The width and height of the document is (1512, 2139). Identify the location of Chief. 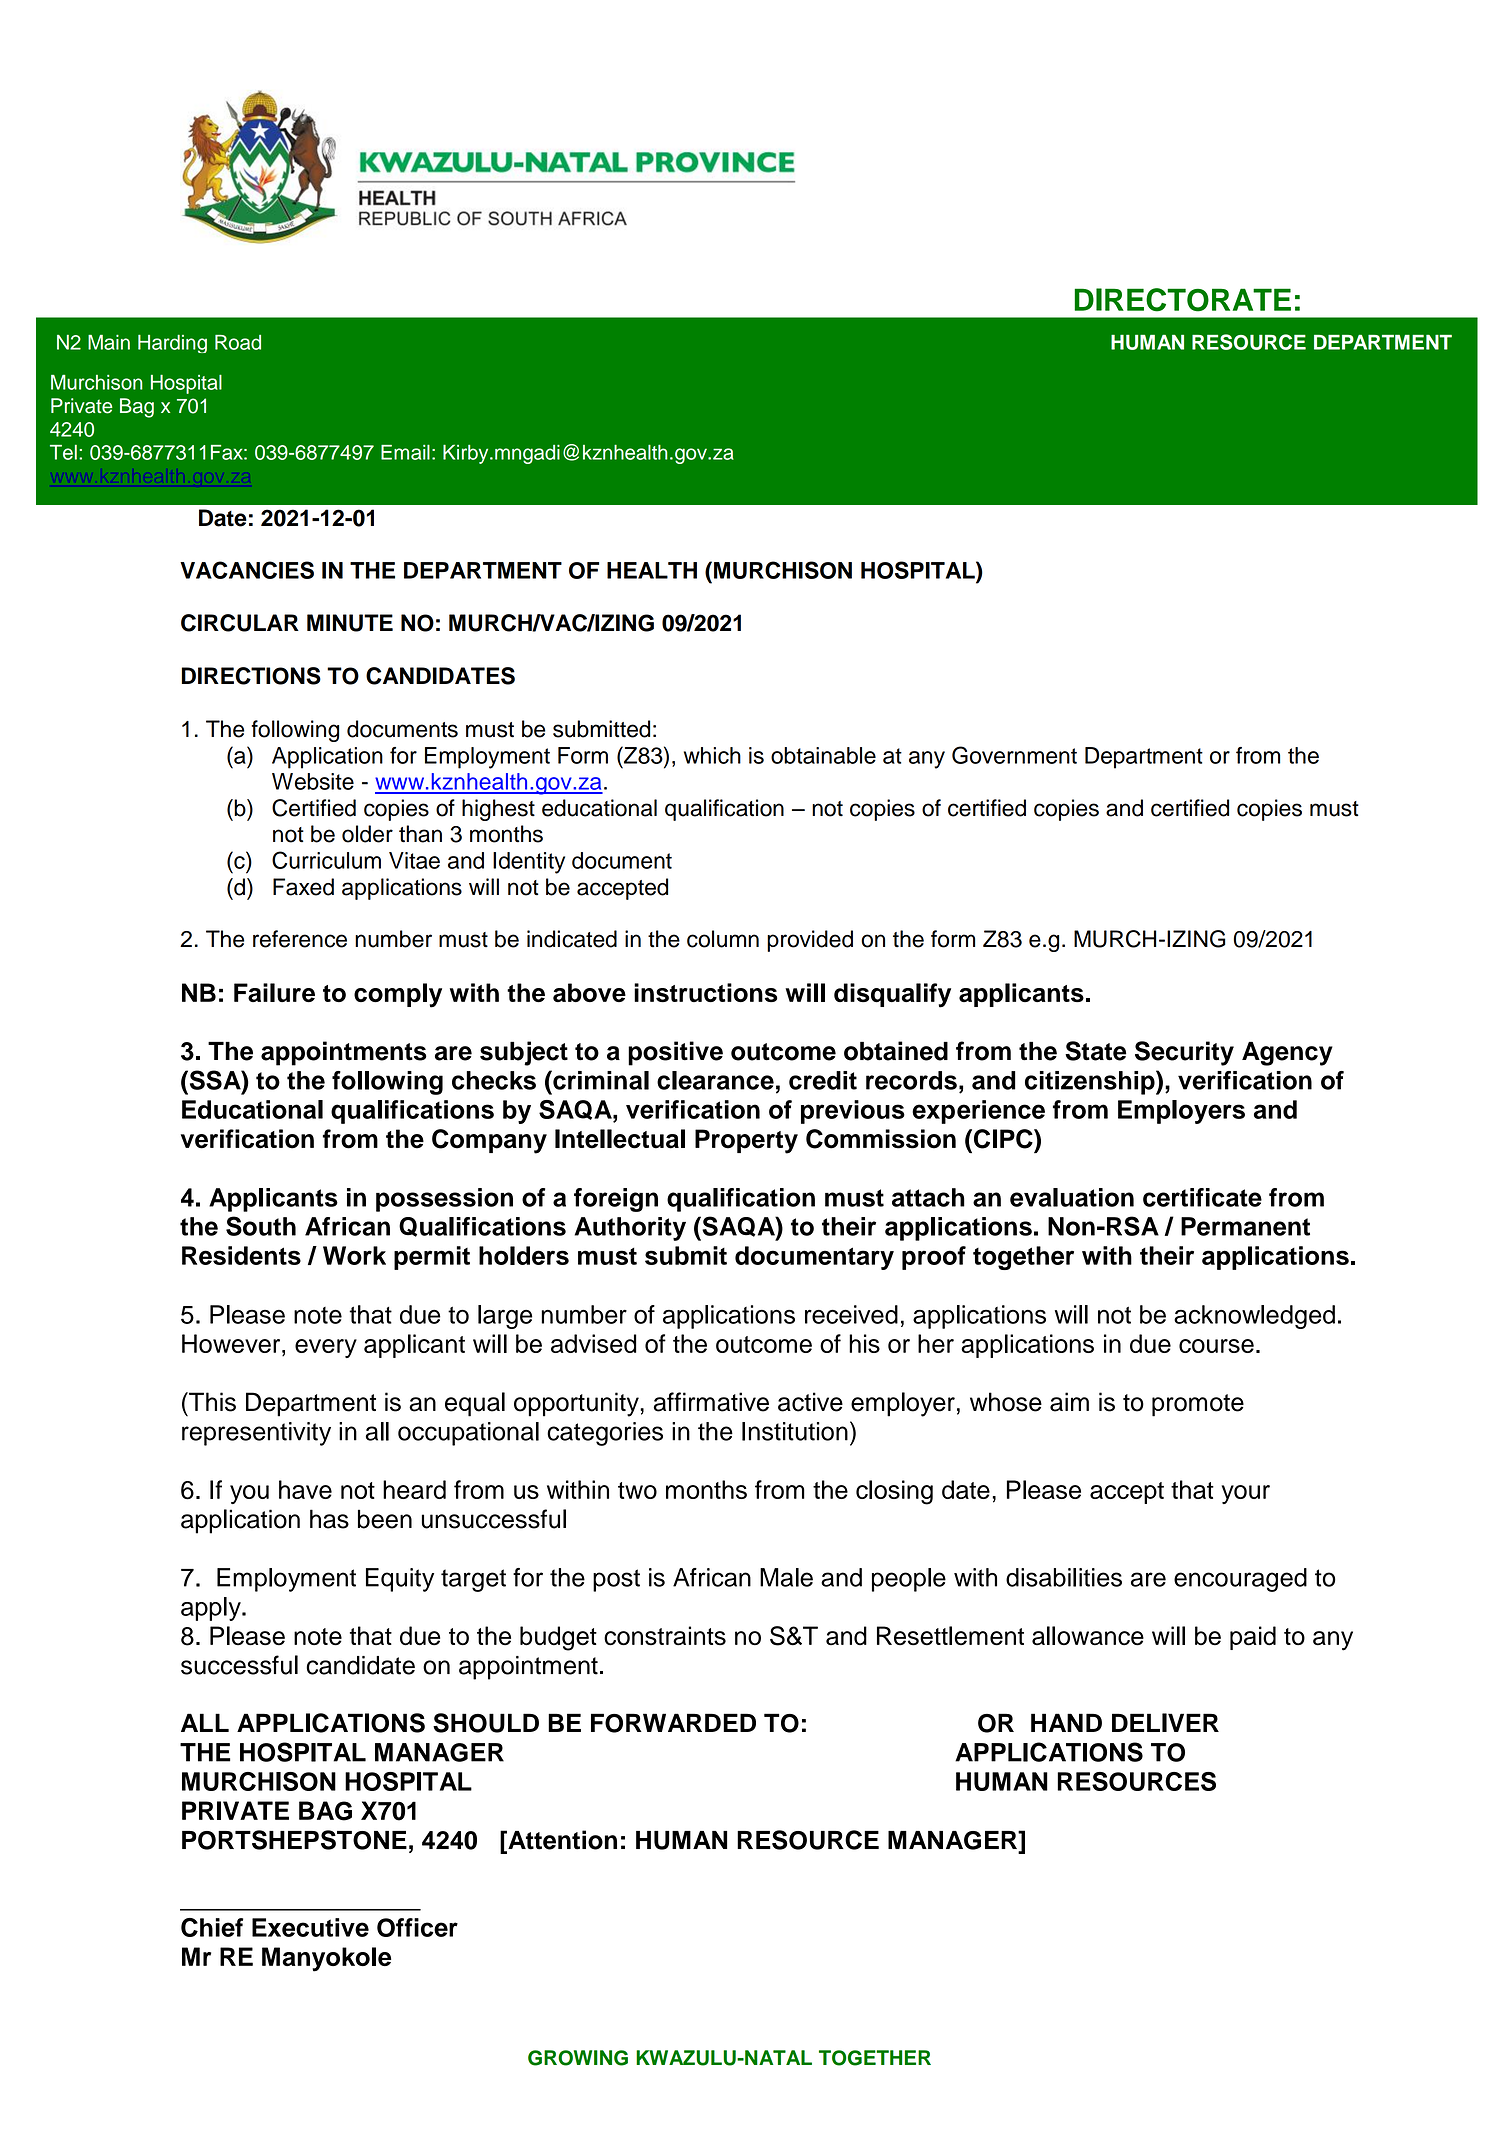
(212, 1927).
